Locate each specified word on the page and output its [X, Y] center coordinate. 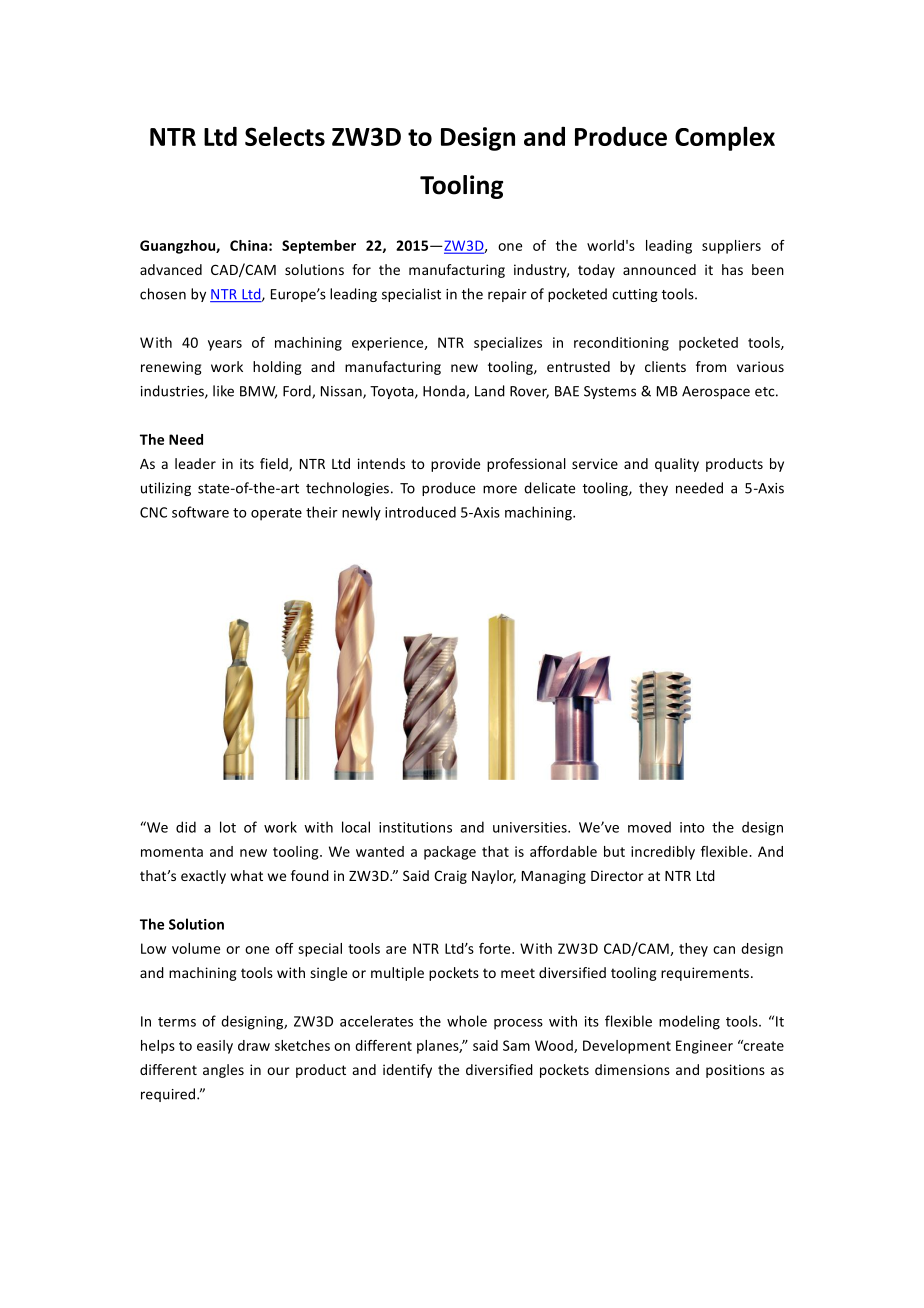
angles [223, 1071]
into [692, 827]
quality [677, 465]
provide [455, 465]
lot [228, 827]
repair [507, 295]
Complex [725, 138]
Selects [285, 136]
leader [195, 463]
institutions [415, 827]
